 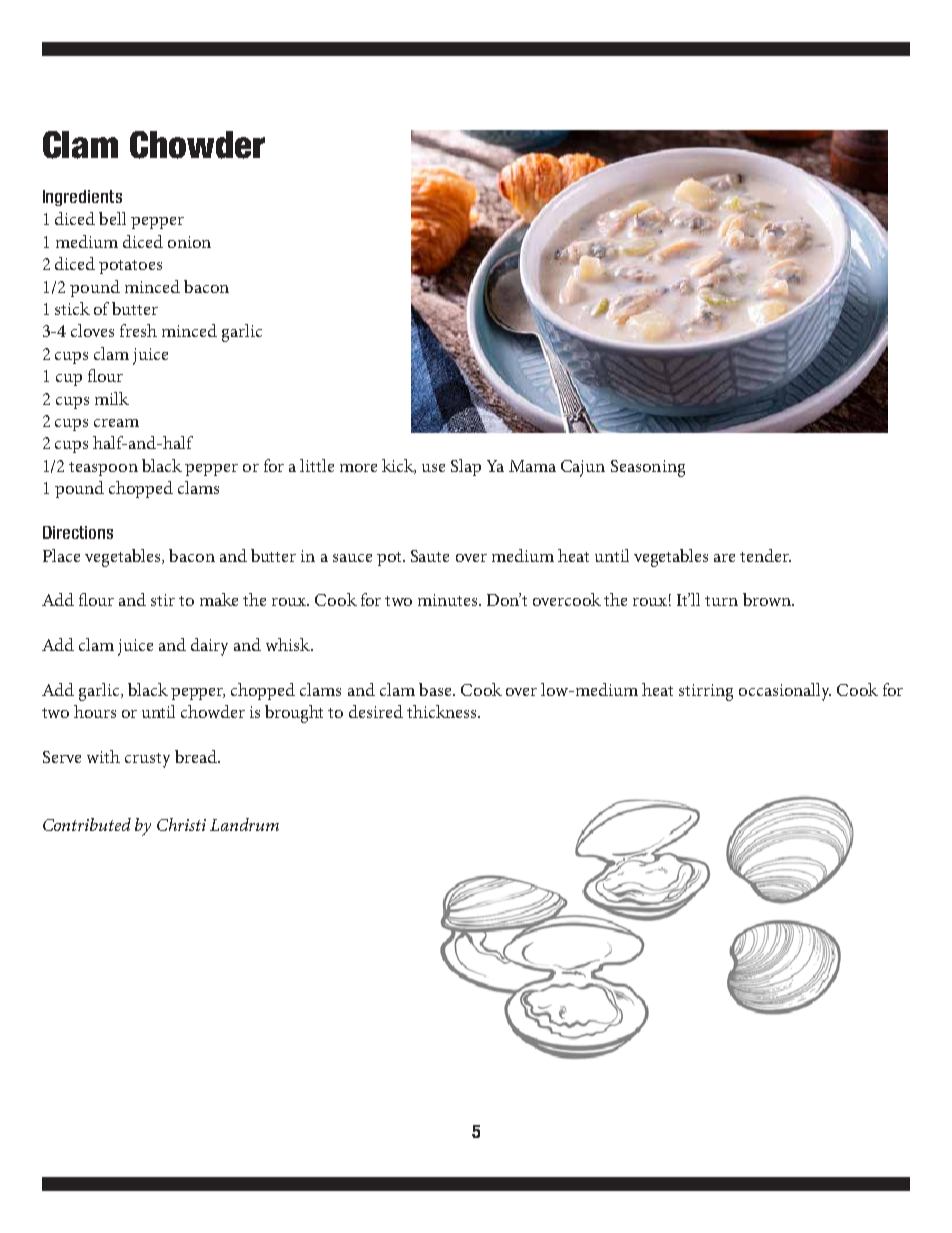 What do you see at coordinates (443, 711) in the screenshot?
I see `thickness` at bounding box center [443, 711].
